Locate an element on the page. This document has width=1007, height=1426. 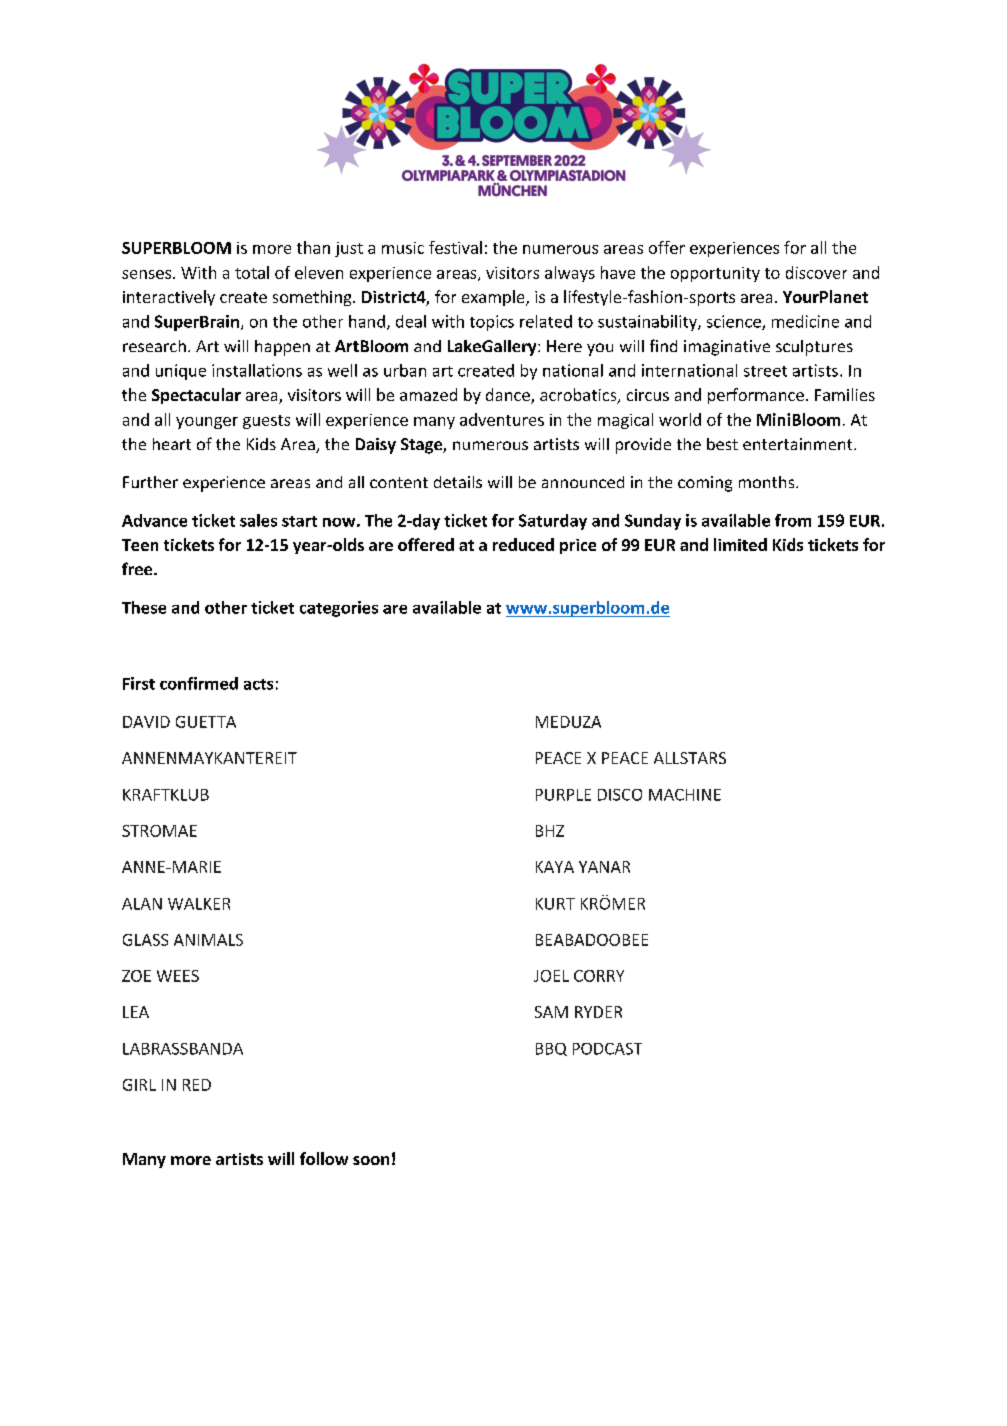
limited is located at coordinates (740, 544).
